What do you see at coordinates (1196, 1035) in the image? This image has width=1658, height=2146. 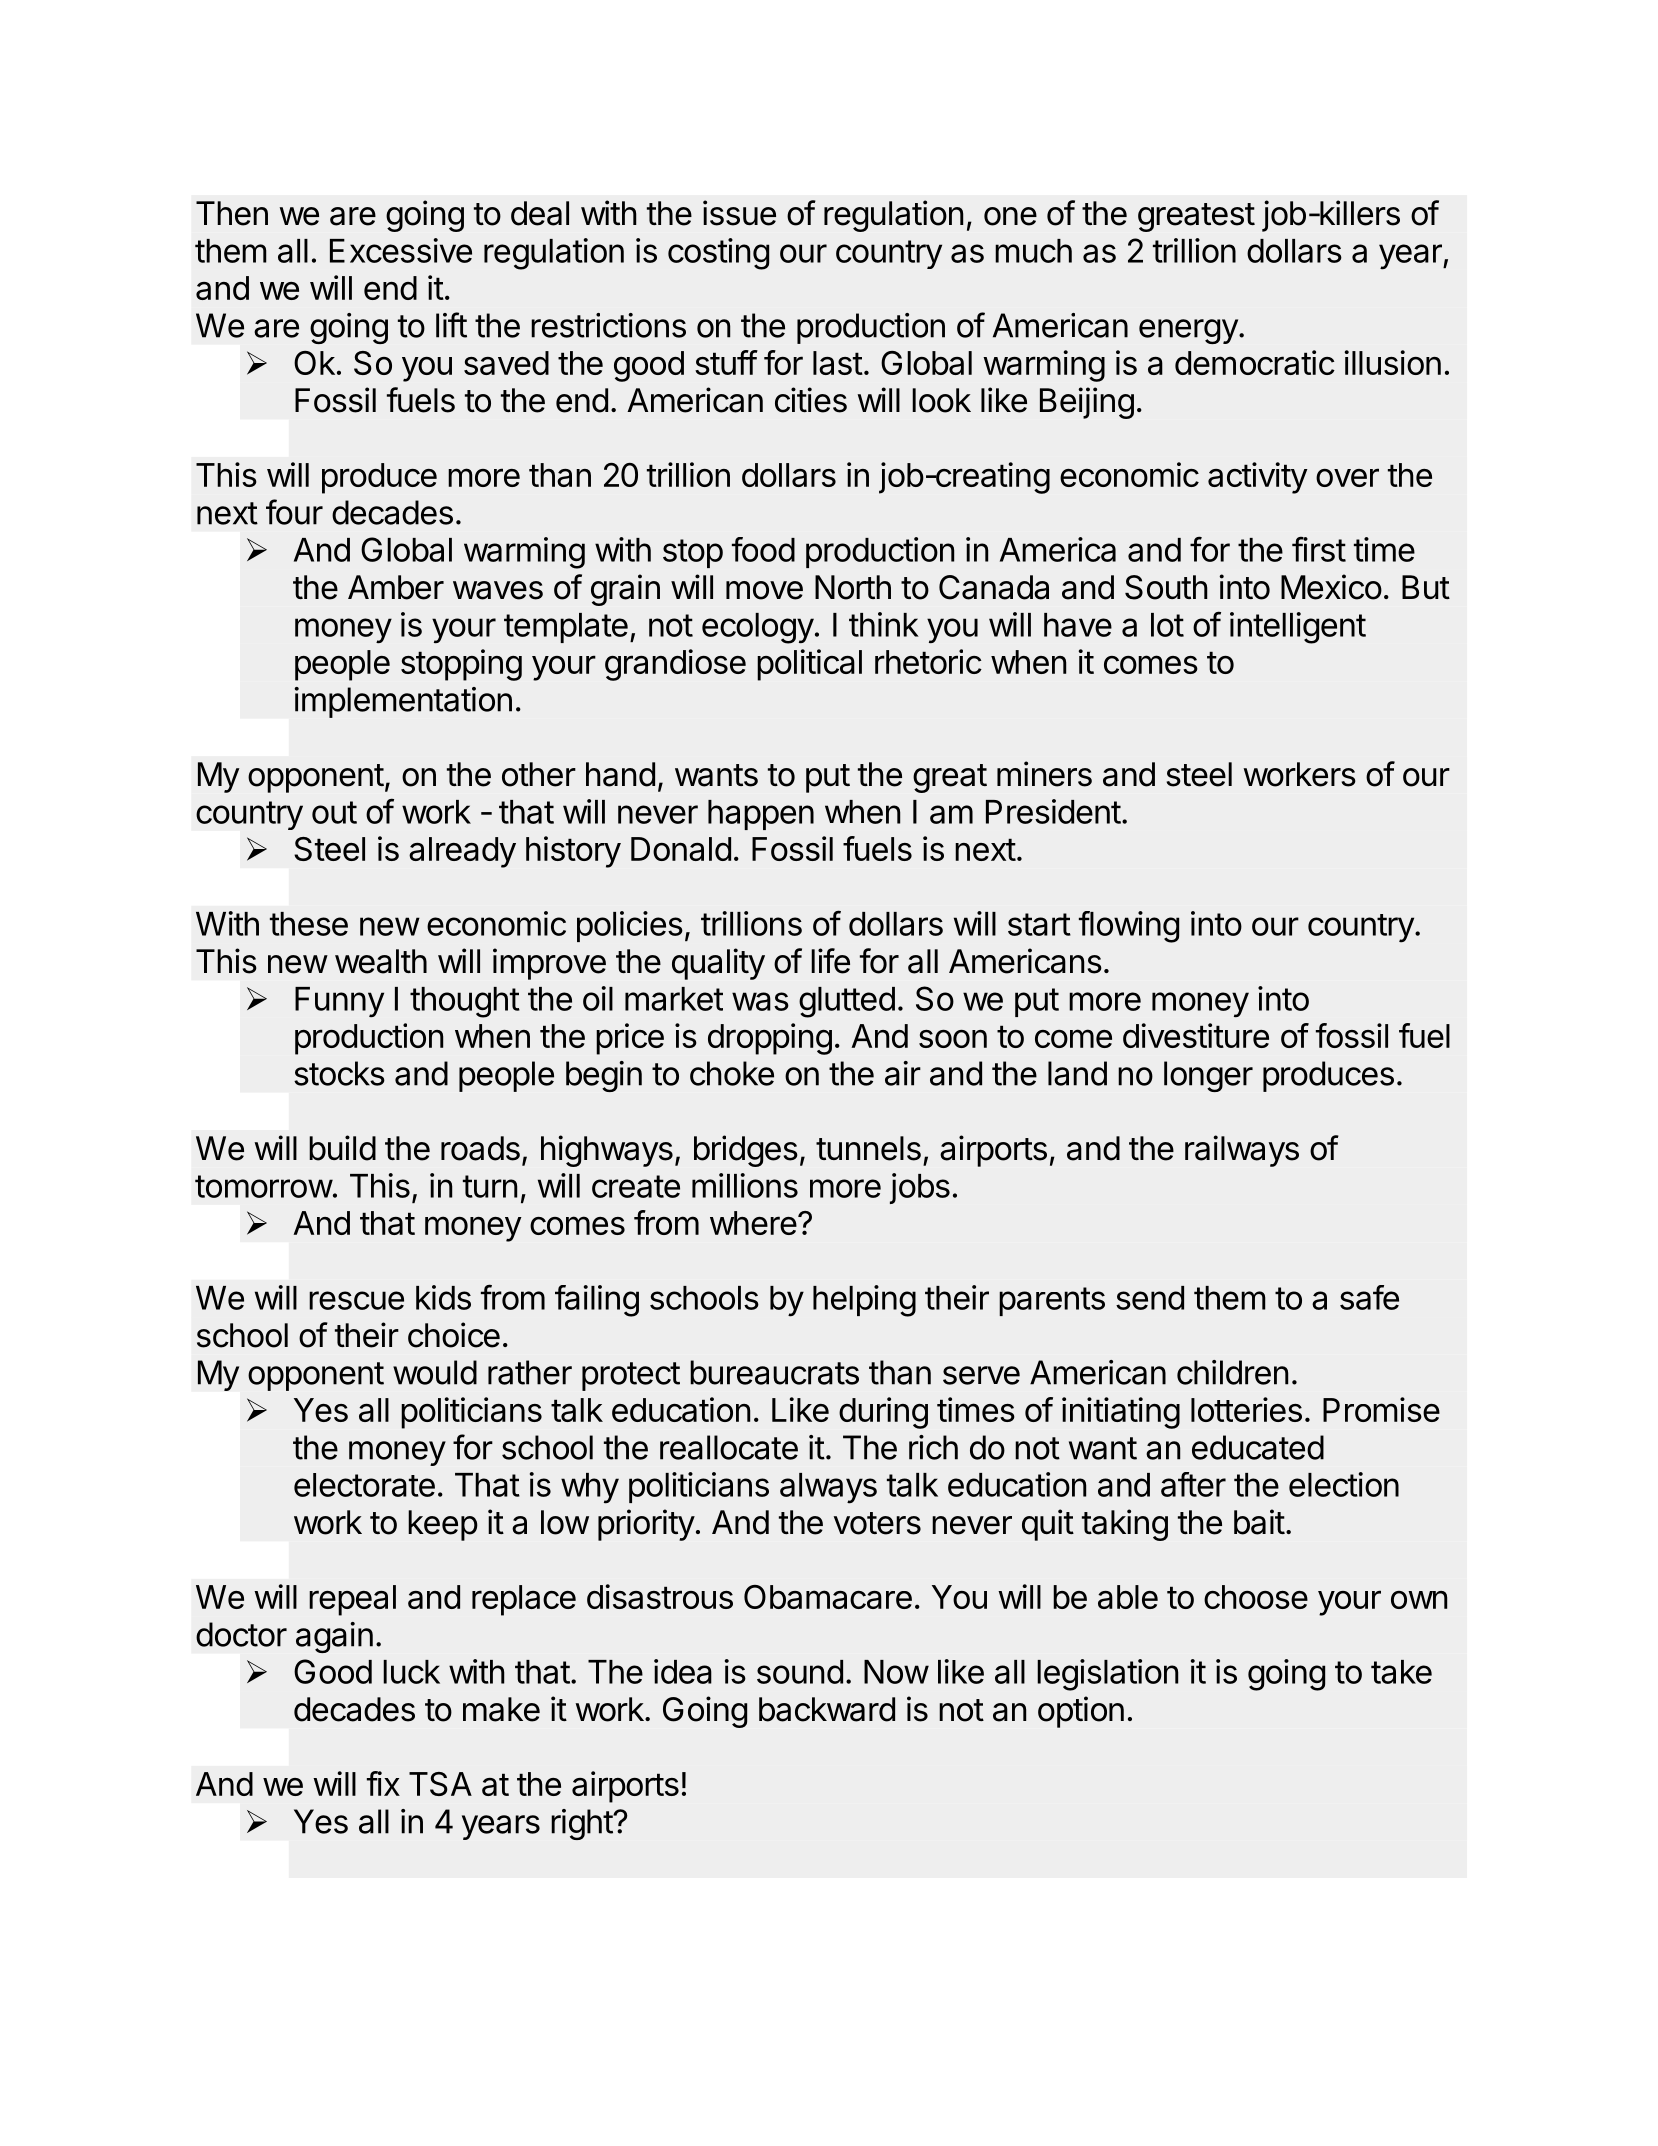 I see `divestiture` at bounding box center [1196, 1035].
